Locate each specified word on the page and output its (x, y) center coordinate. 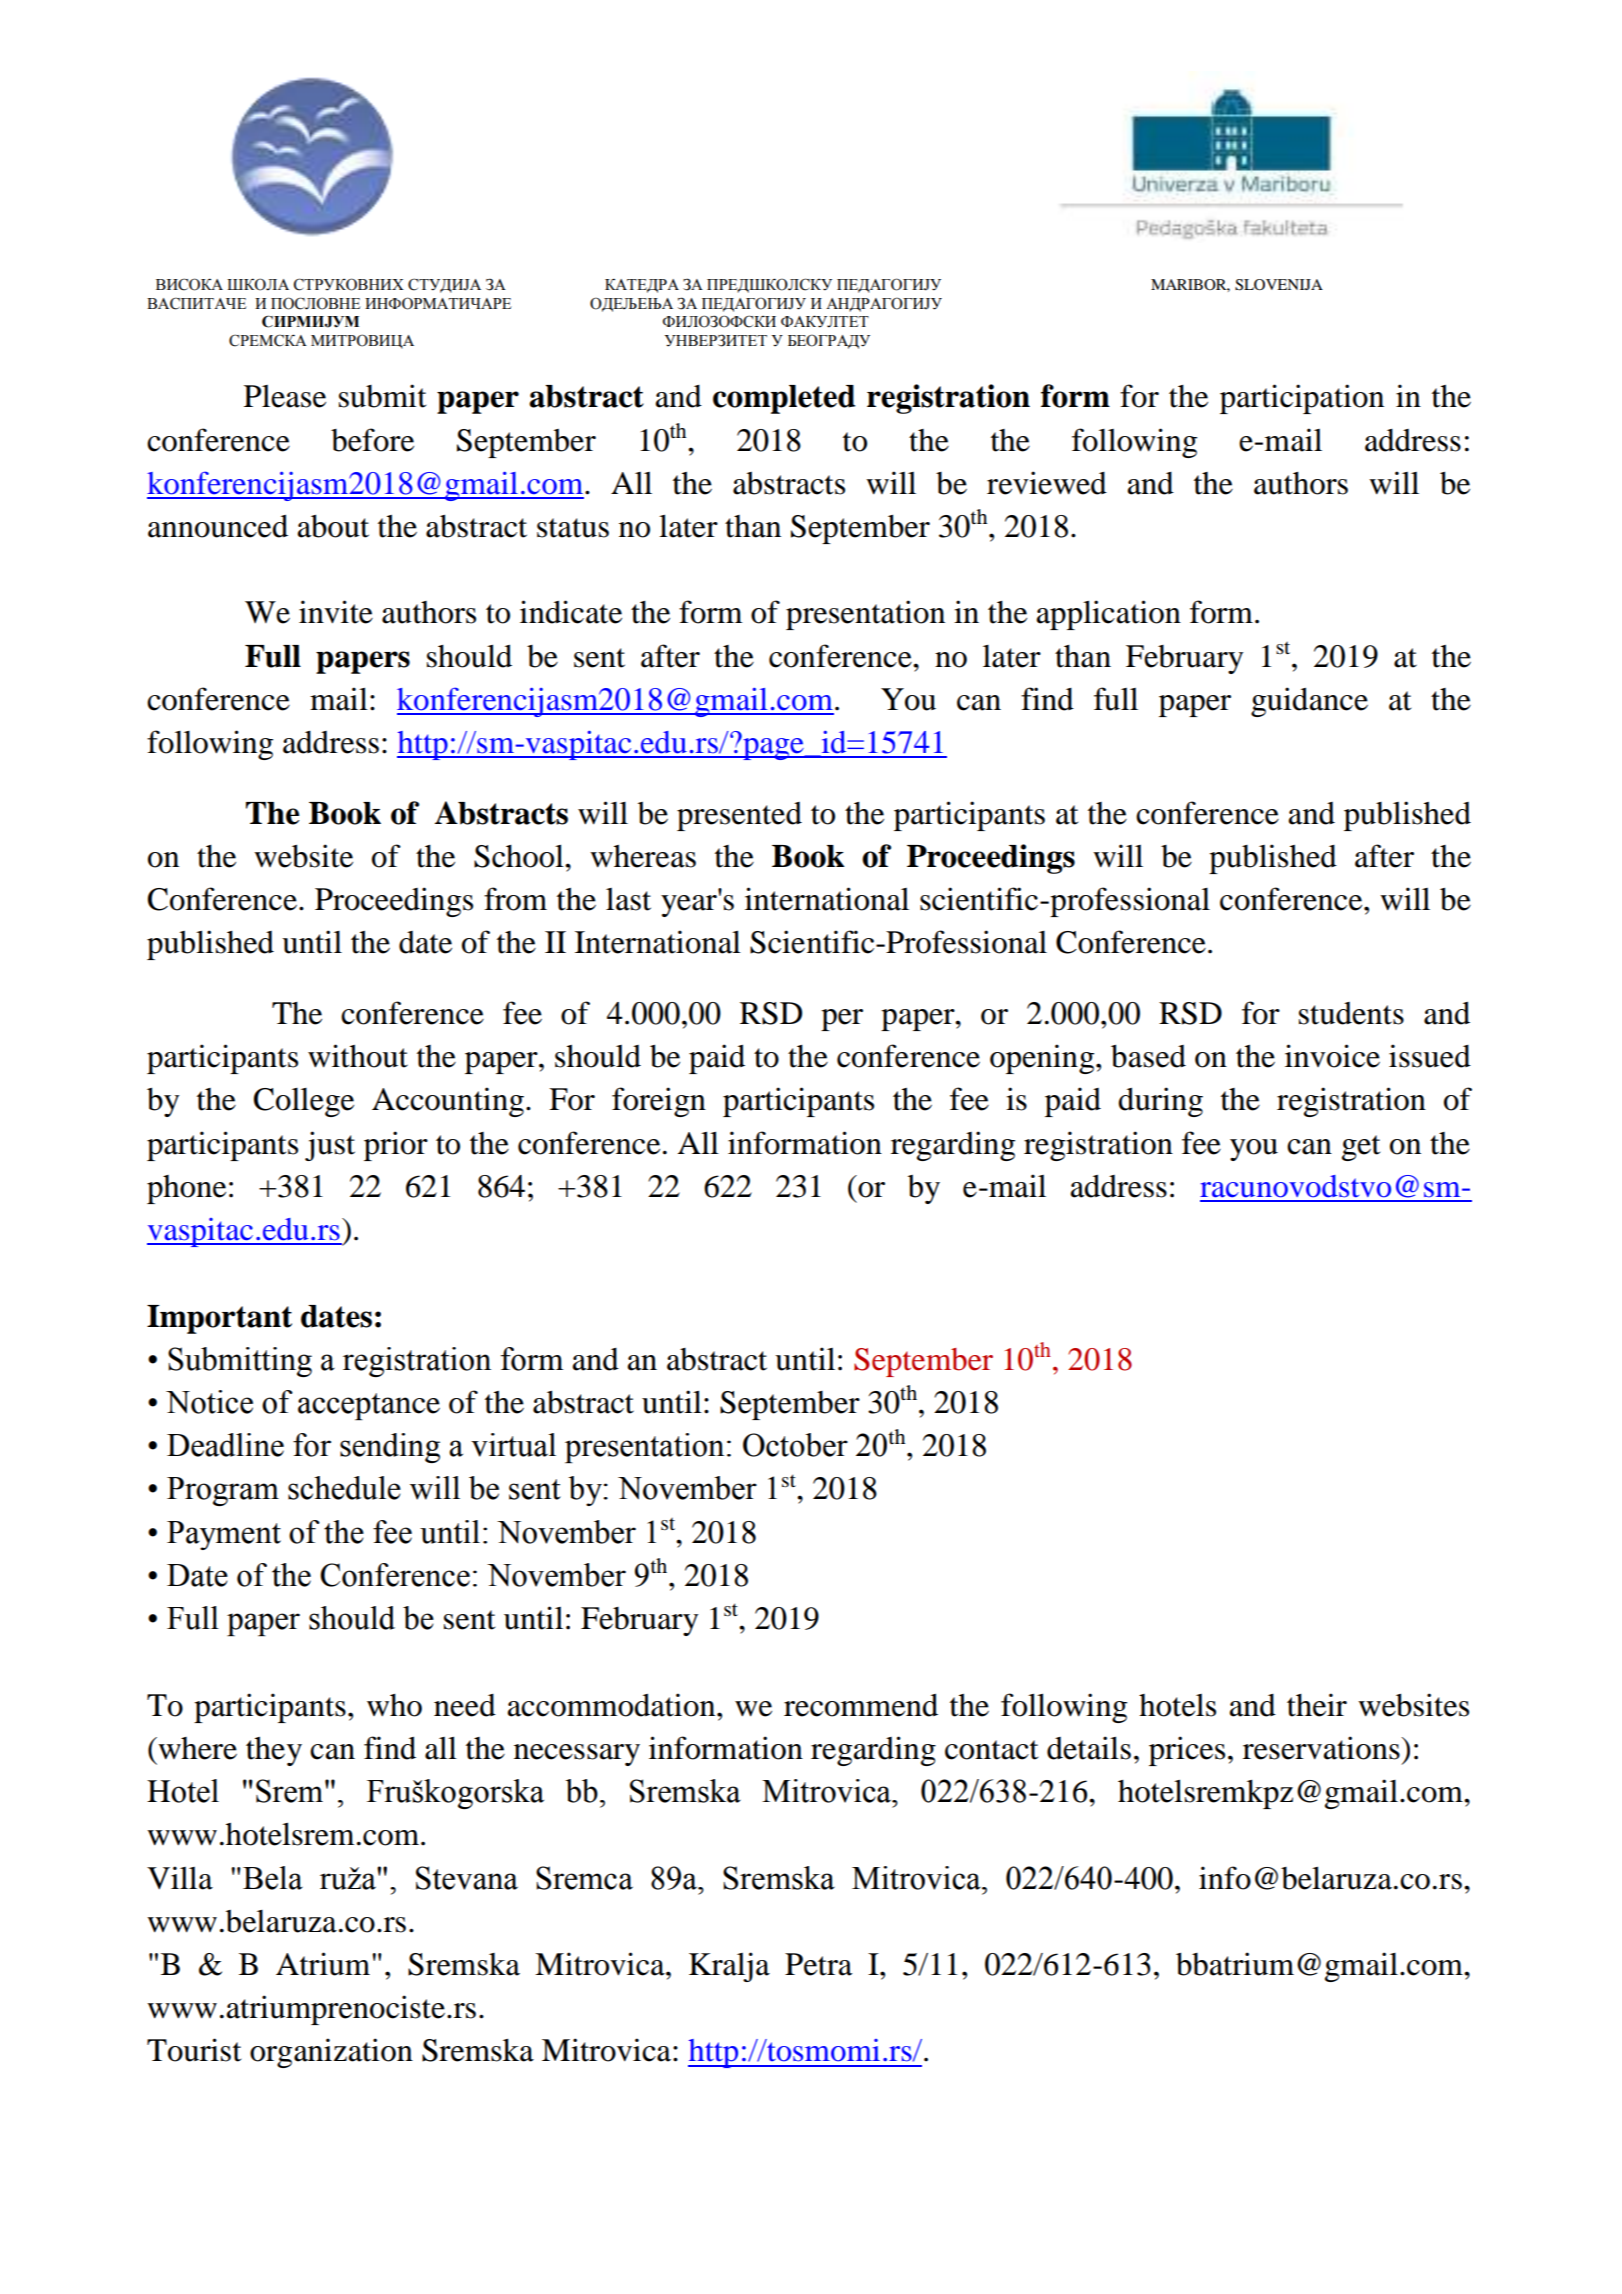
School (520, 856)
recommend (861, 1705)
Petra (818, 1964)
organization (331, 2053)
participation (1302, 399)
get (1361, 1148)
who (394, 1705)
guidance (1309, 702)
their (1317, 1705)
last (628, 899)
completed (784, 399)
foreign (659, 1102)
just (330, 1146)
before (372, 440)
